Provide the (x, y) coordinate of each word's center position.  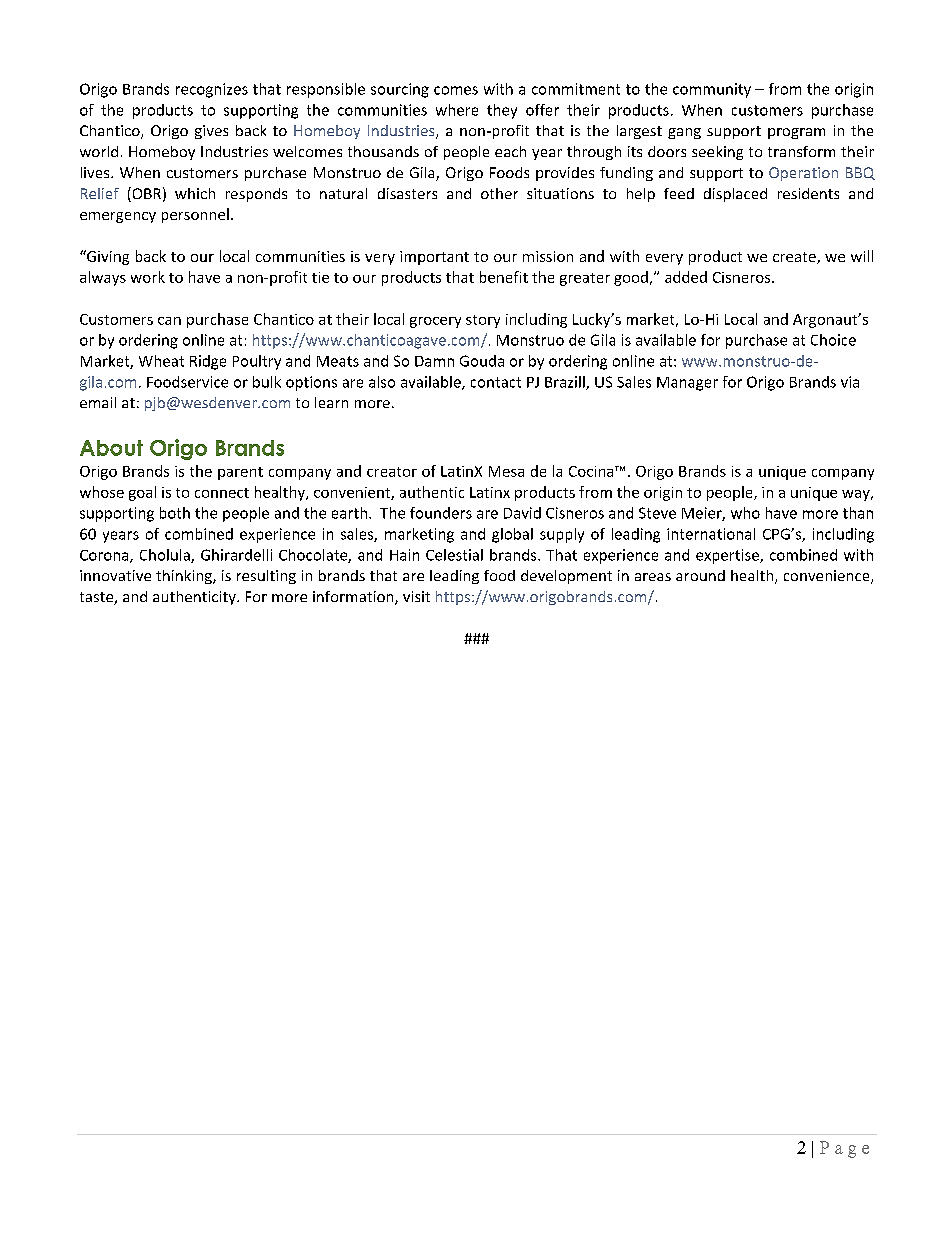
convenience (828, 577)
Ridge (208, 362)
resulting (266, 577)
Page (844, 1149)
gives (211, 132)
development (566, 577)
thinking (185, 577)
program (796, 133)
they (502, 111)
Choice (833, 340)
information (354, 598)
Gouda (482, 361)
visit (416, 596)
